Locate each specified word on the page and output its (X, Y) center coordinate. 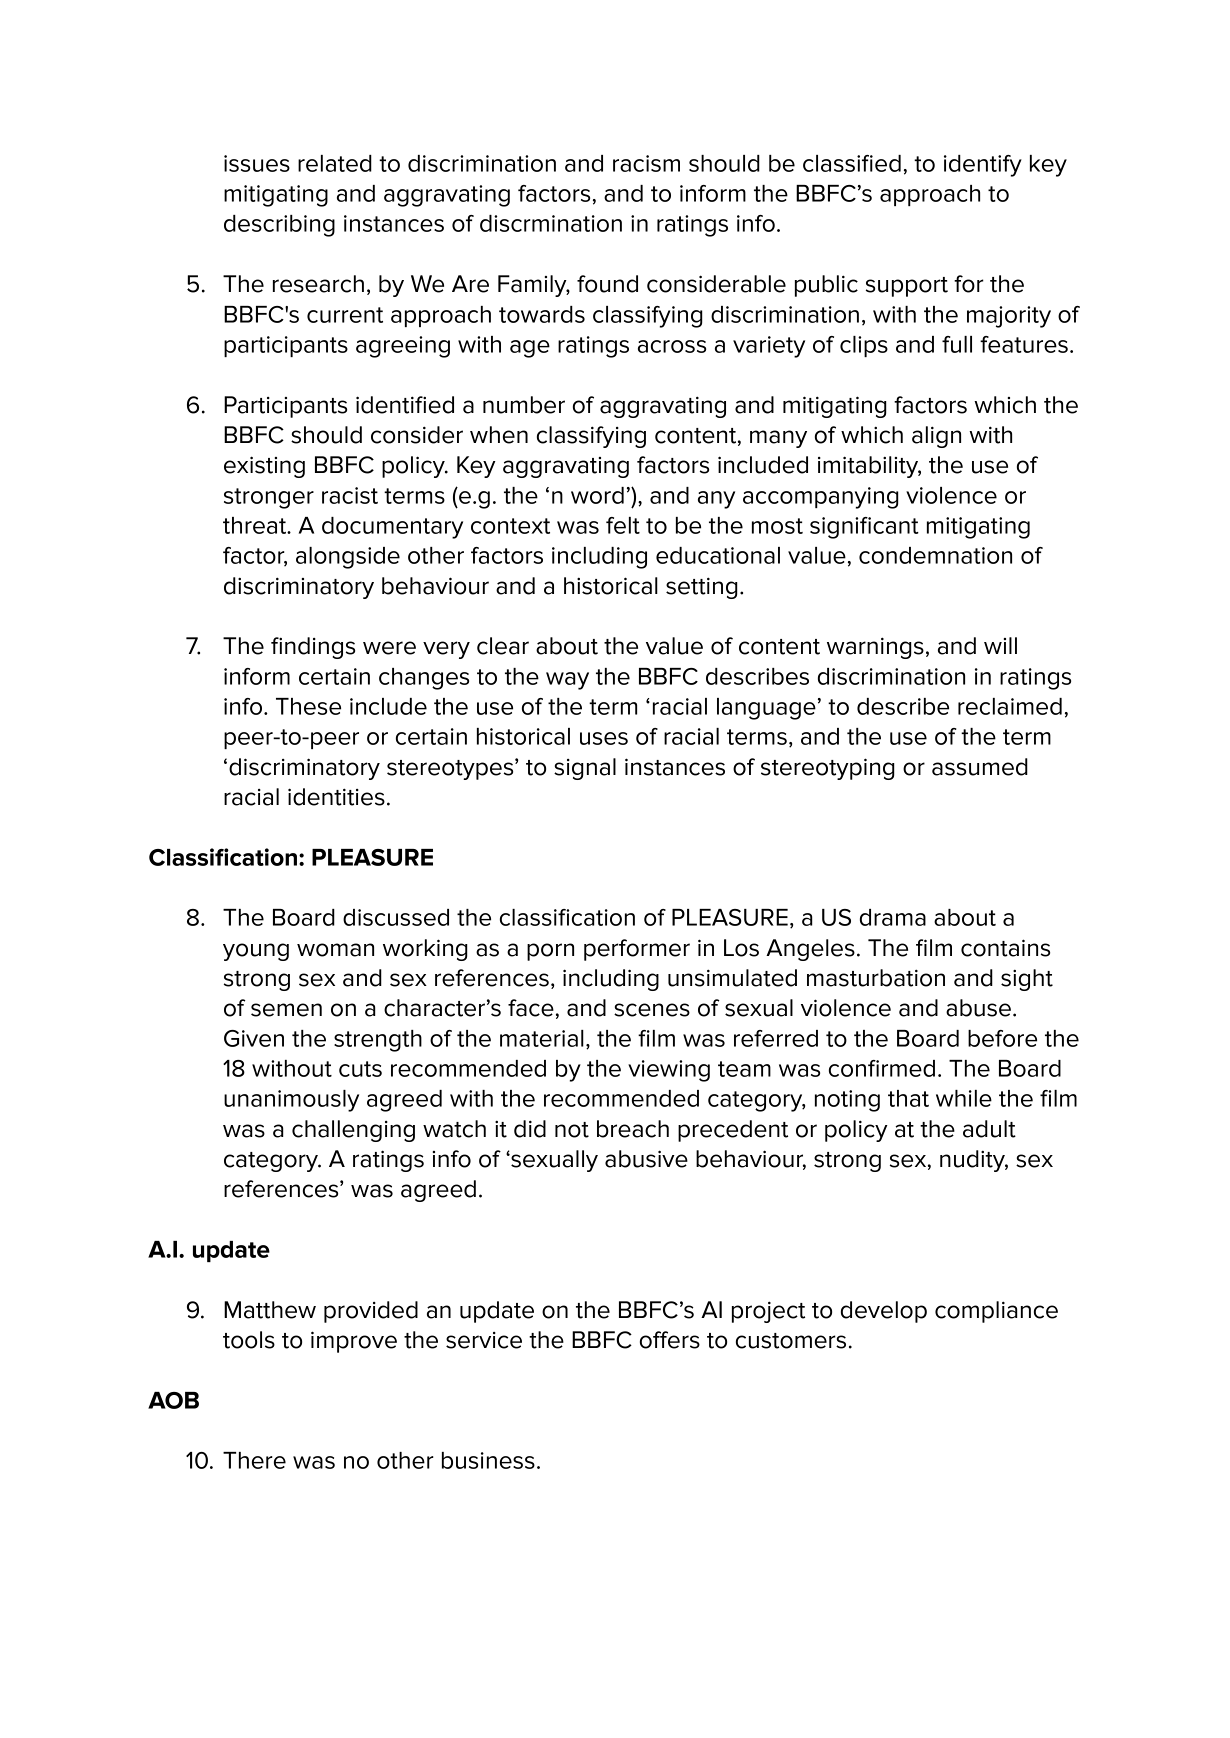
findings (313, 648)
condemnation (935, 555)
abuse (978, 1008)
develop (884, 1312)
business (488, 1460)
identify (983, 166)
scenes (652, 1010)
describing (279, 226)
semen (286, 1010)
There (254, 1460)
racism (646, 163)
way (567, 681)
